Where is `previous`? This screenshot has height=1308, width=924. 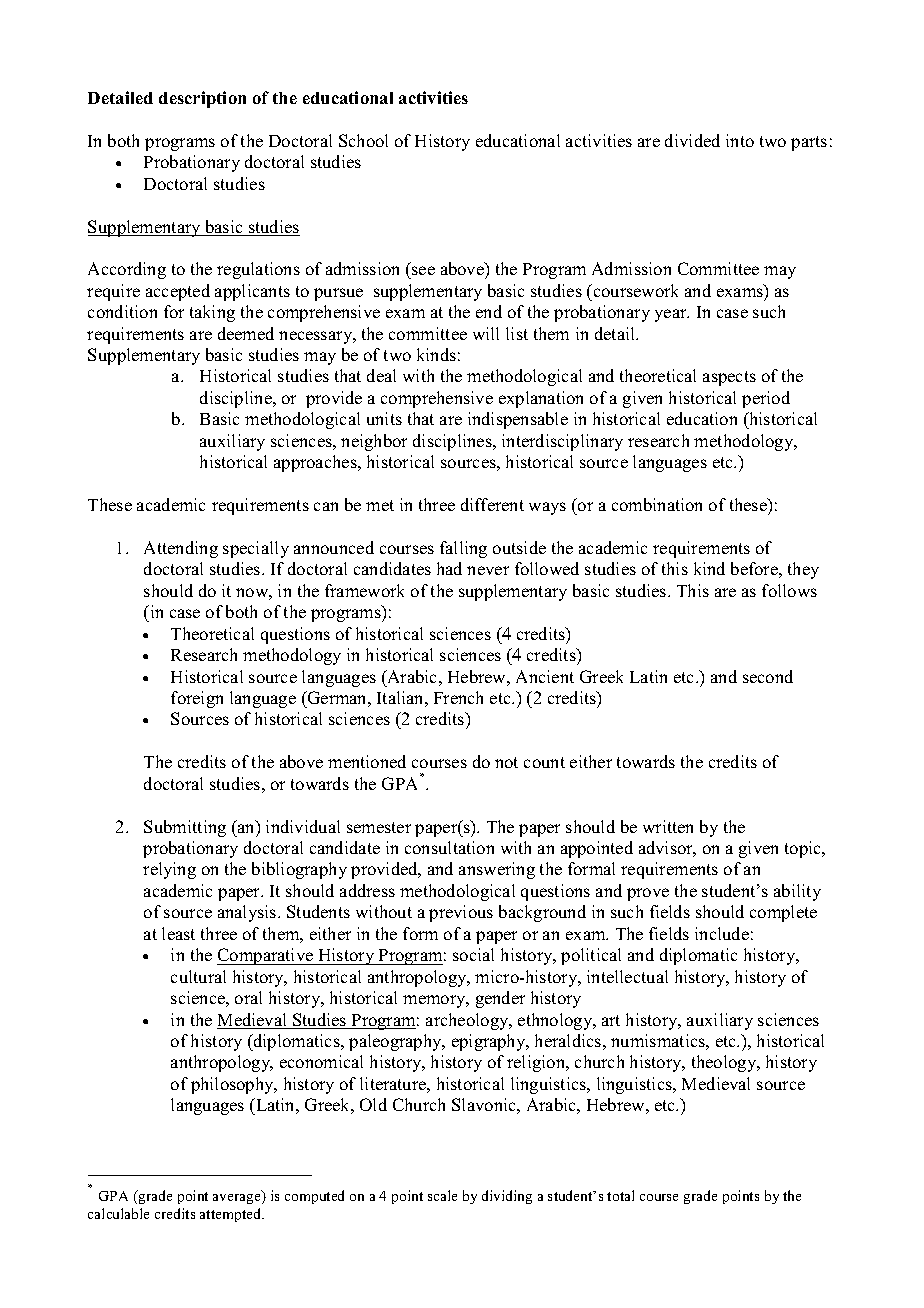 previous is located at coordinates (461, 913).
